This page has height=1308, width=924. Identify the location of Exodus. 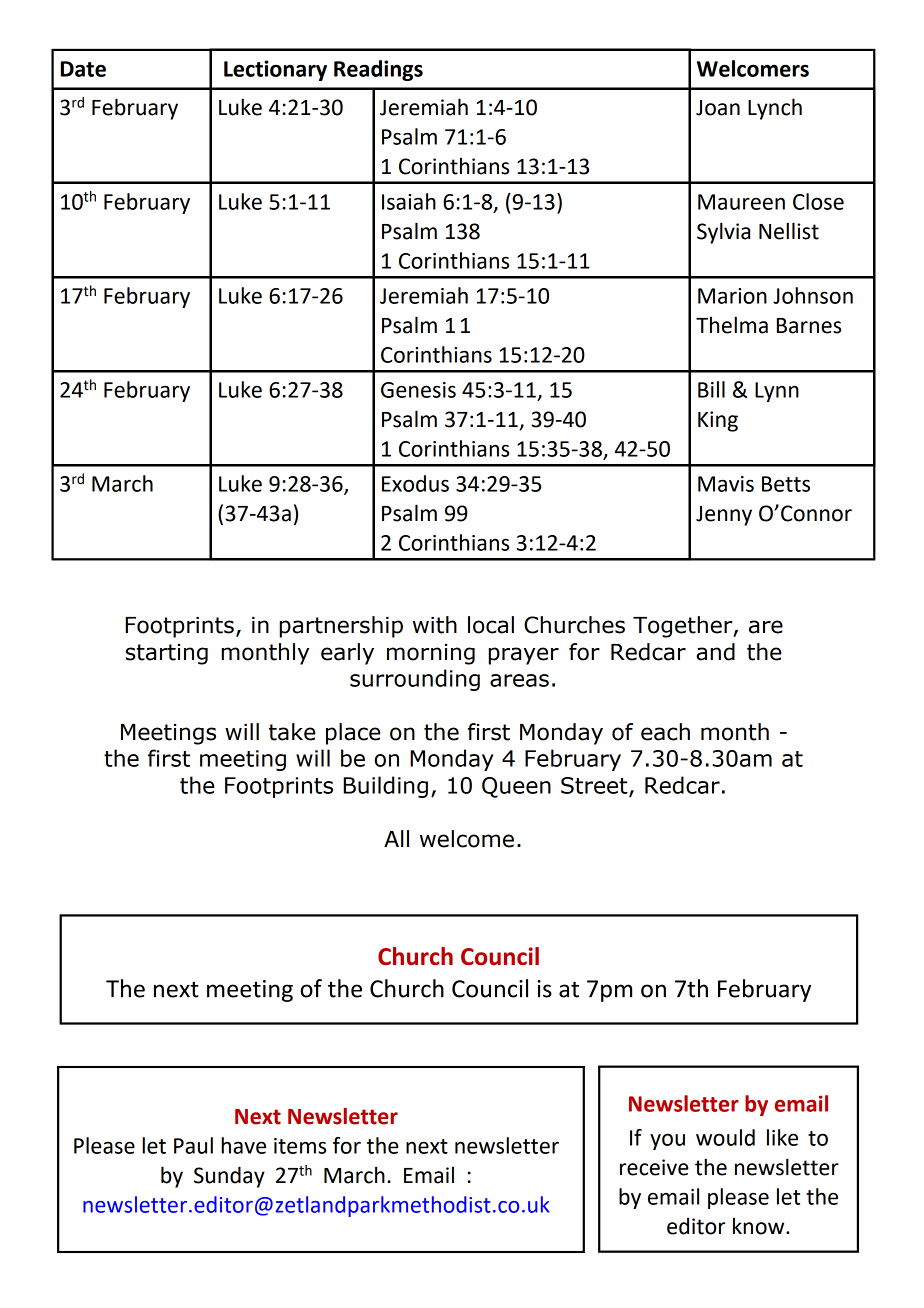
(415, 483).
